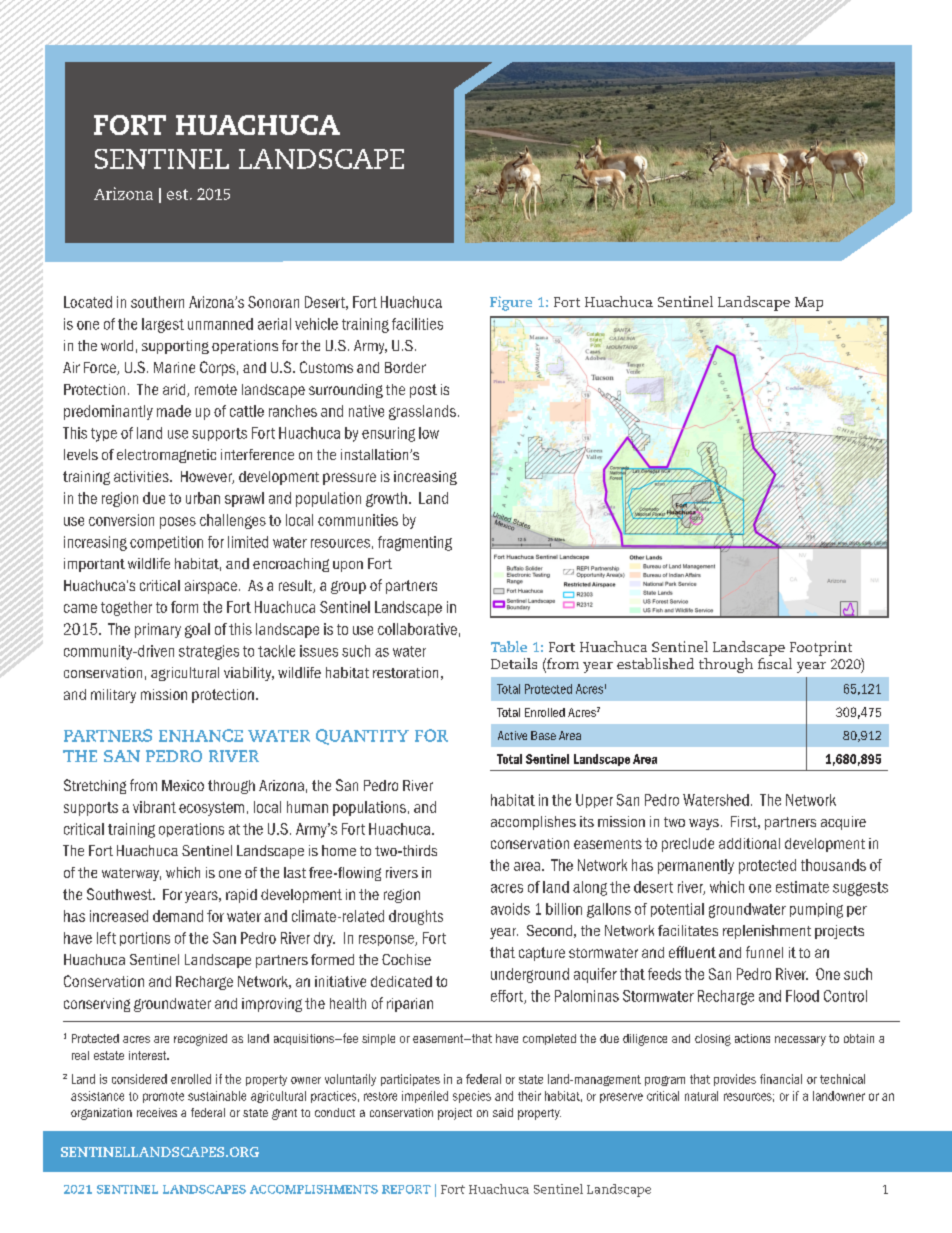  Describe the element at coordinates (201, 735) in the screenshot. I see `ENHANCE` at that location.
